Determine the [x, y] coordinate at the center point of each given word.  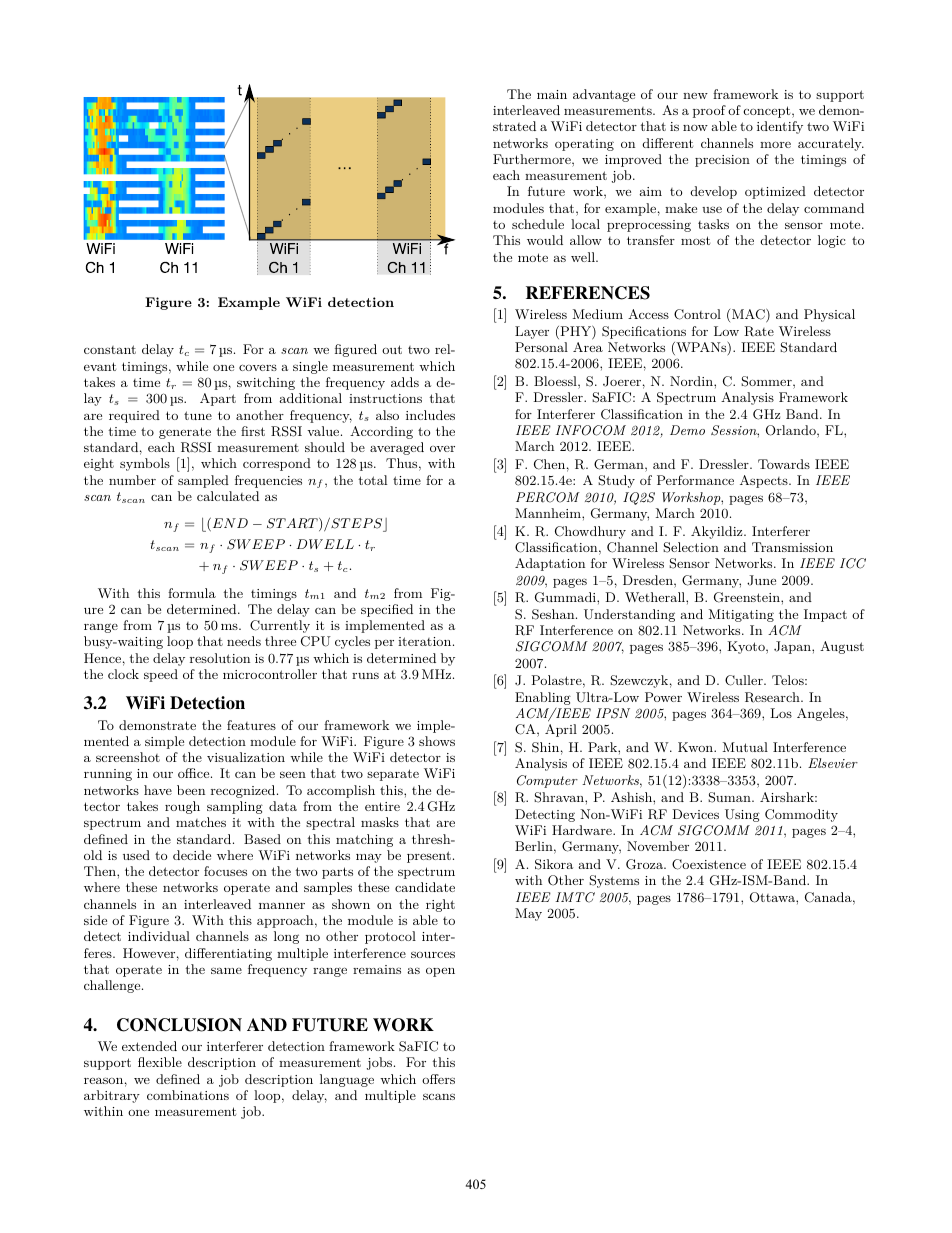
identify [780, 127]
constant [110, 349]
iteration [424, 641]
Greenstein [748, 597]
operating [584, 145]
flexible [160, 1062]
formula [192, 593]
